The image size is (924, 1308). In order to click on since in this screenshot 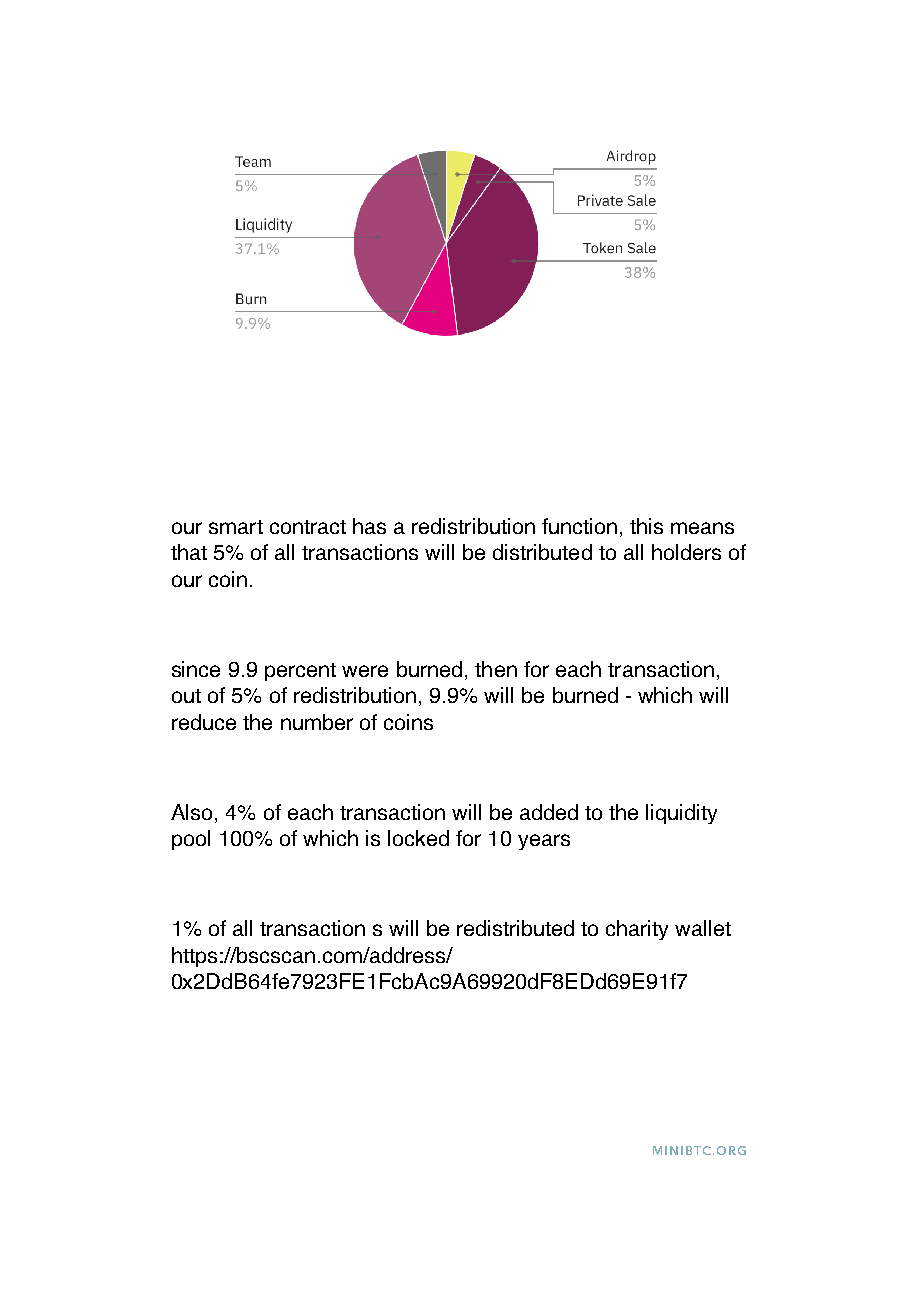, I will do `click(196, 669)`.
